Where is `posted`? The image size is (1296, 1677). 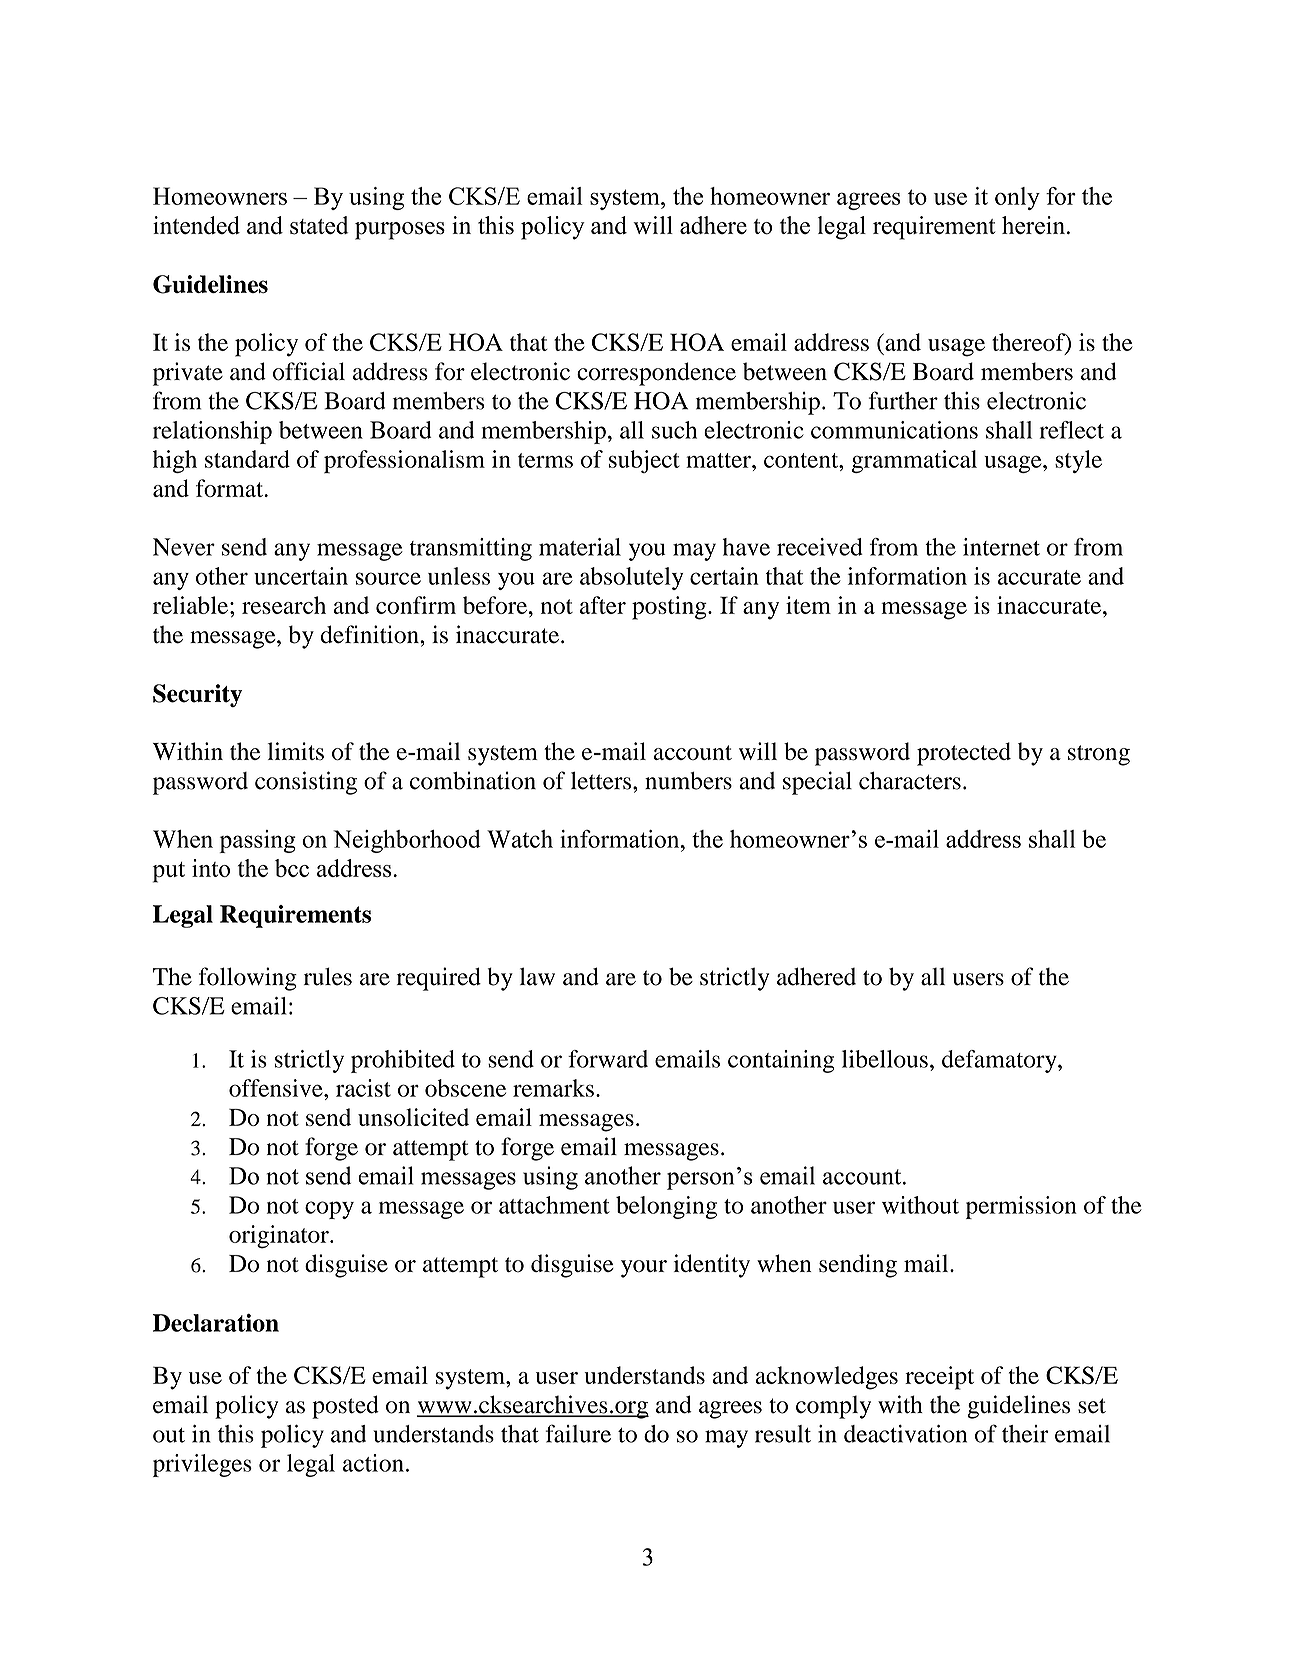
posted is located at coordinates (345, 1407).
